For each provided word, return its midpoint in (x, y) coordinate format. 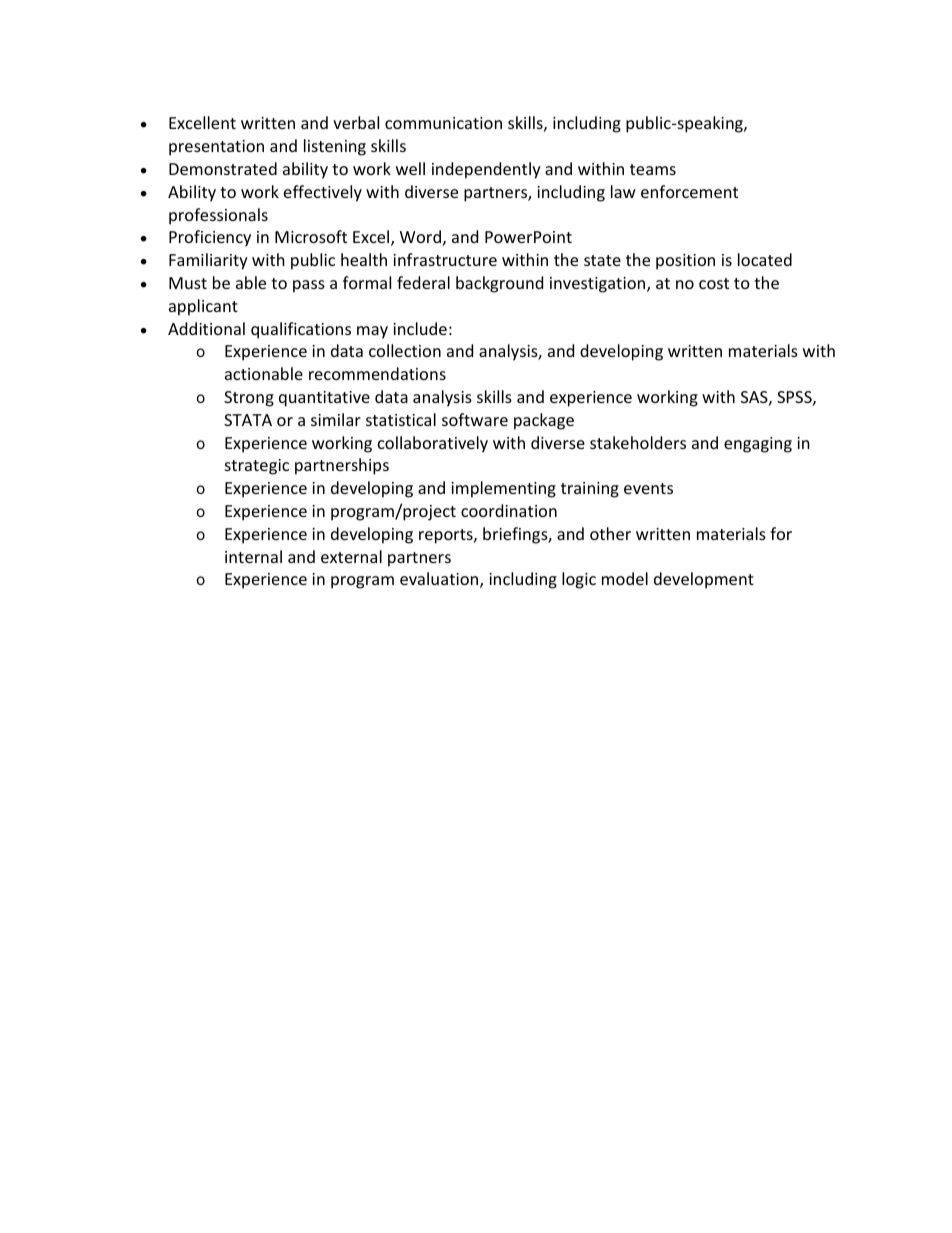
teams (653, 169)
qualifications (301, 330)
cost (714, 283)
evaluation (440, 580)
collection (405, 350)
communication (443, 123)
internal (253, 556)
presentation (216, 148)
